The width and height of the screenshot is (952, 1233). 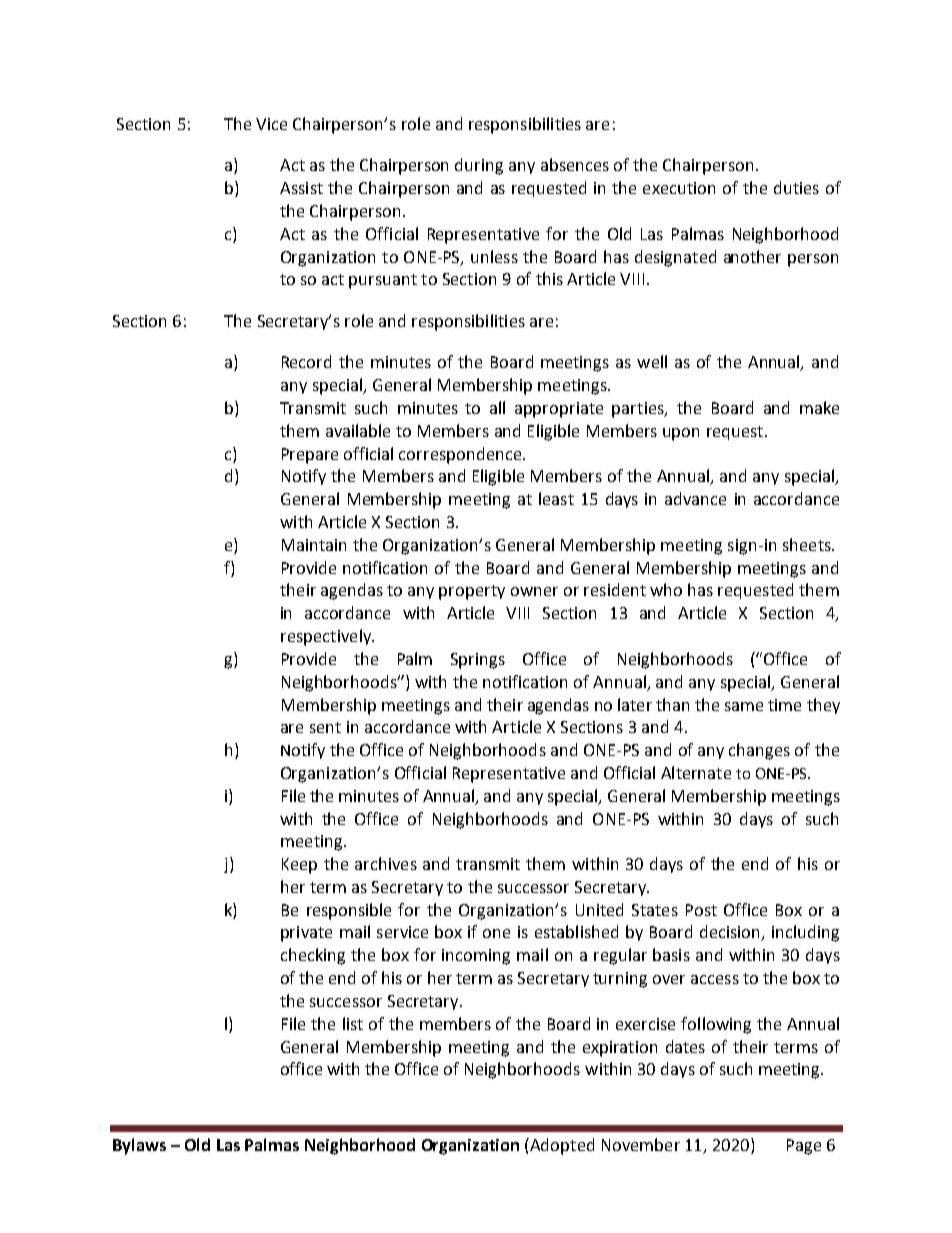 What do you see at coordinates (301, 188) in the screenshot?
I see `Assist` at bounding box center [301, 188].
